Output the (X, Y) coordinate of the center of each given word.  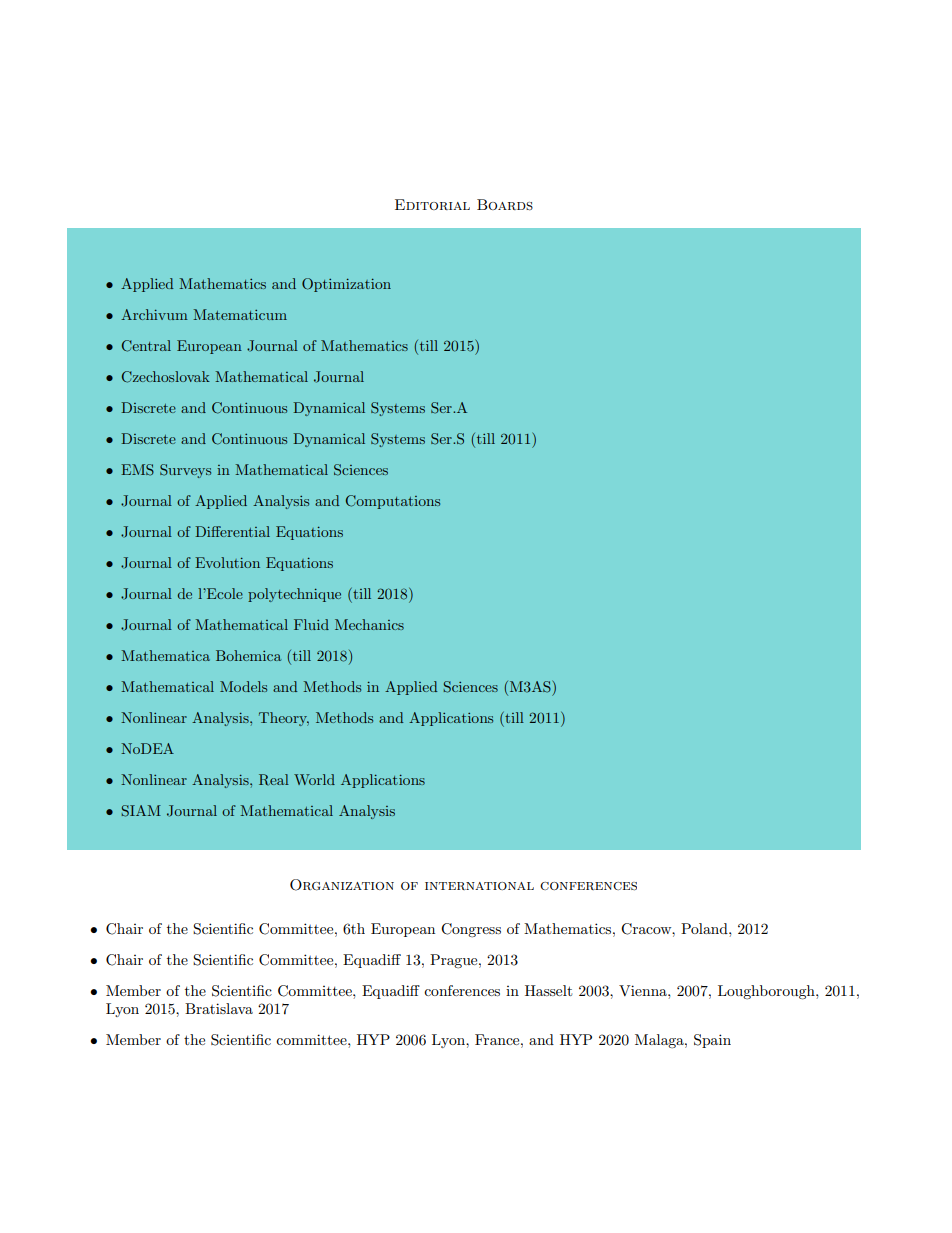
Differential (232, 531)
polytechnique (294, 595)
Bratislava (219, 1008)
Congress (471, 930)
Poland (705, 928)
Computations (393, 502)
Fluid (311, 624)
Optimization (346, 285)
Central (146, 346)
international (479, 886)
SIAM (141, 811)
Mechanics (369, 624)
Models (243, 686)
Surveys (185, 471)
